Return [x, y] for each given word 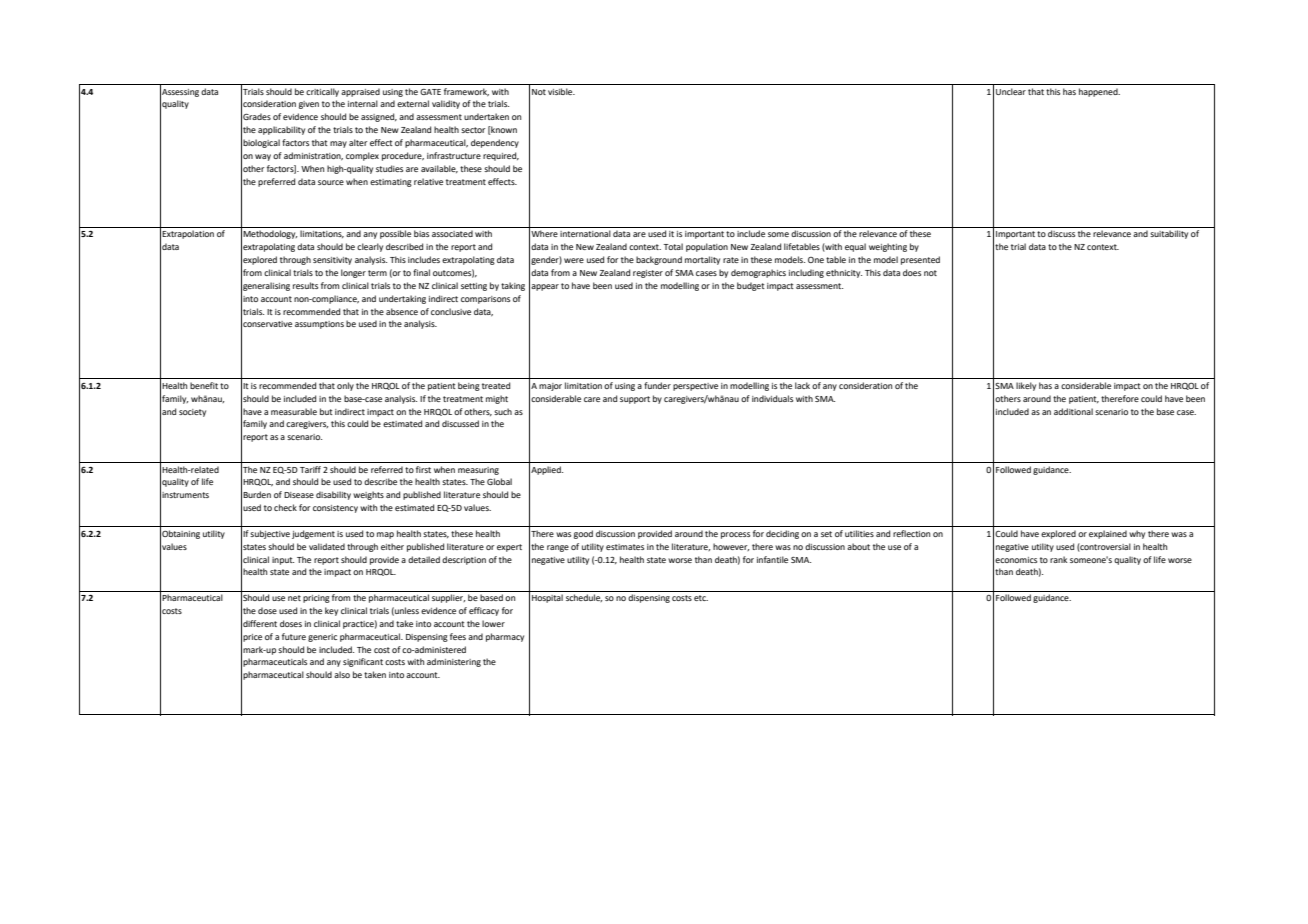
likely [1026, 386]
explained [1108, 534]
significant [363, 662]
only [345, 386]
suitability [1169, 234]
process [735, 535]
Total [673, 246]
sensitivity [332, 261]
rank [1058, 559]
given [309, 105]
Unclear [1011, 91]
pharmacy [505, 637]
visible [561, 91]
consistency [335, 509]
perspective [695, 387]
